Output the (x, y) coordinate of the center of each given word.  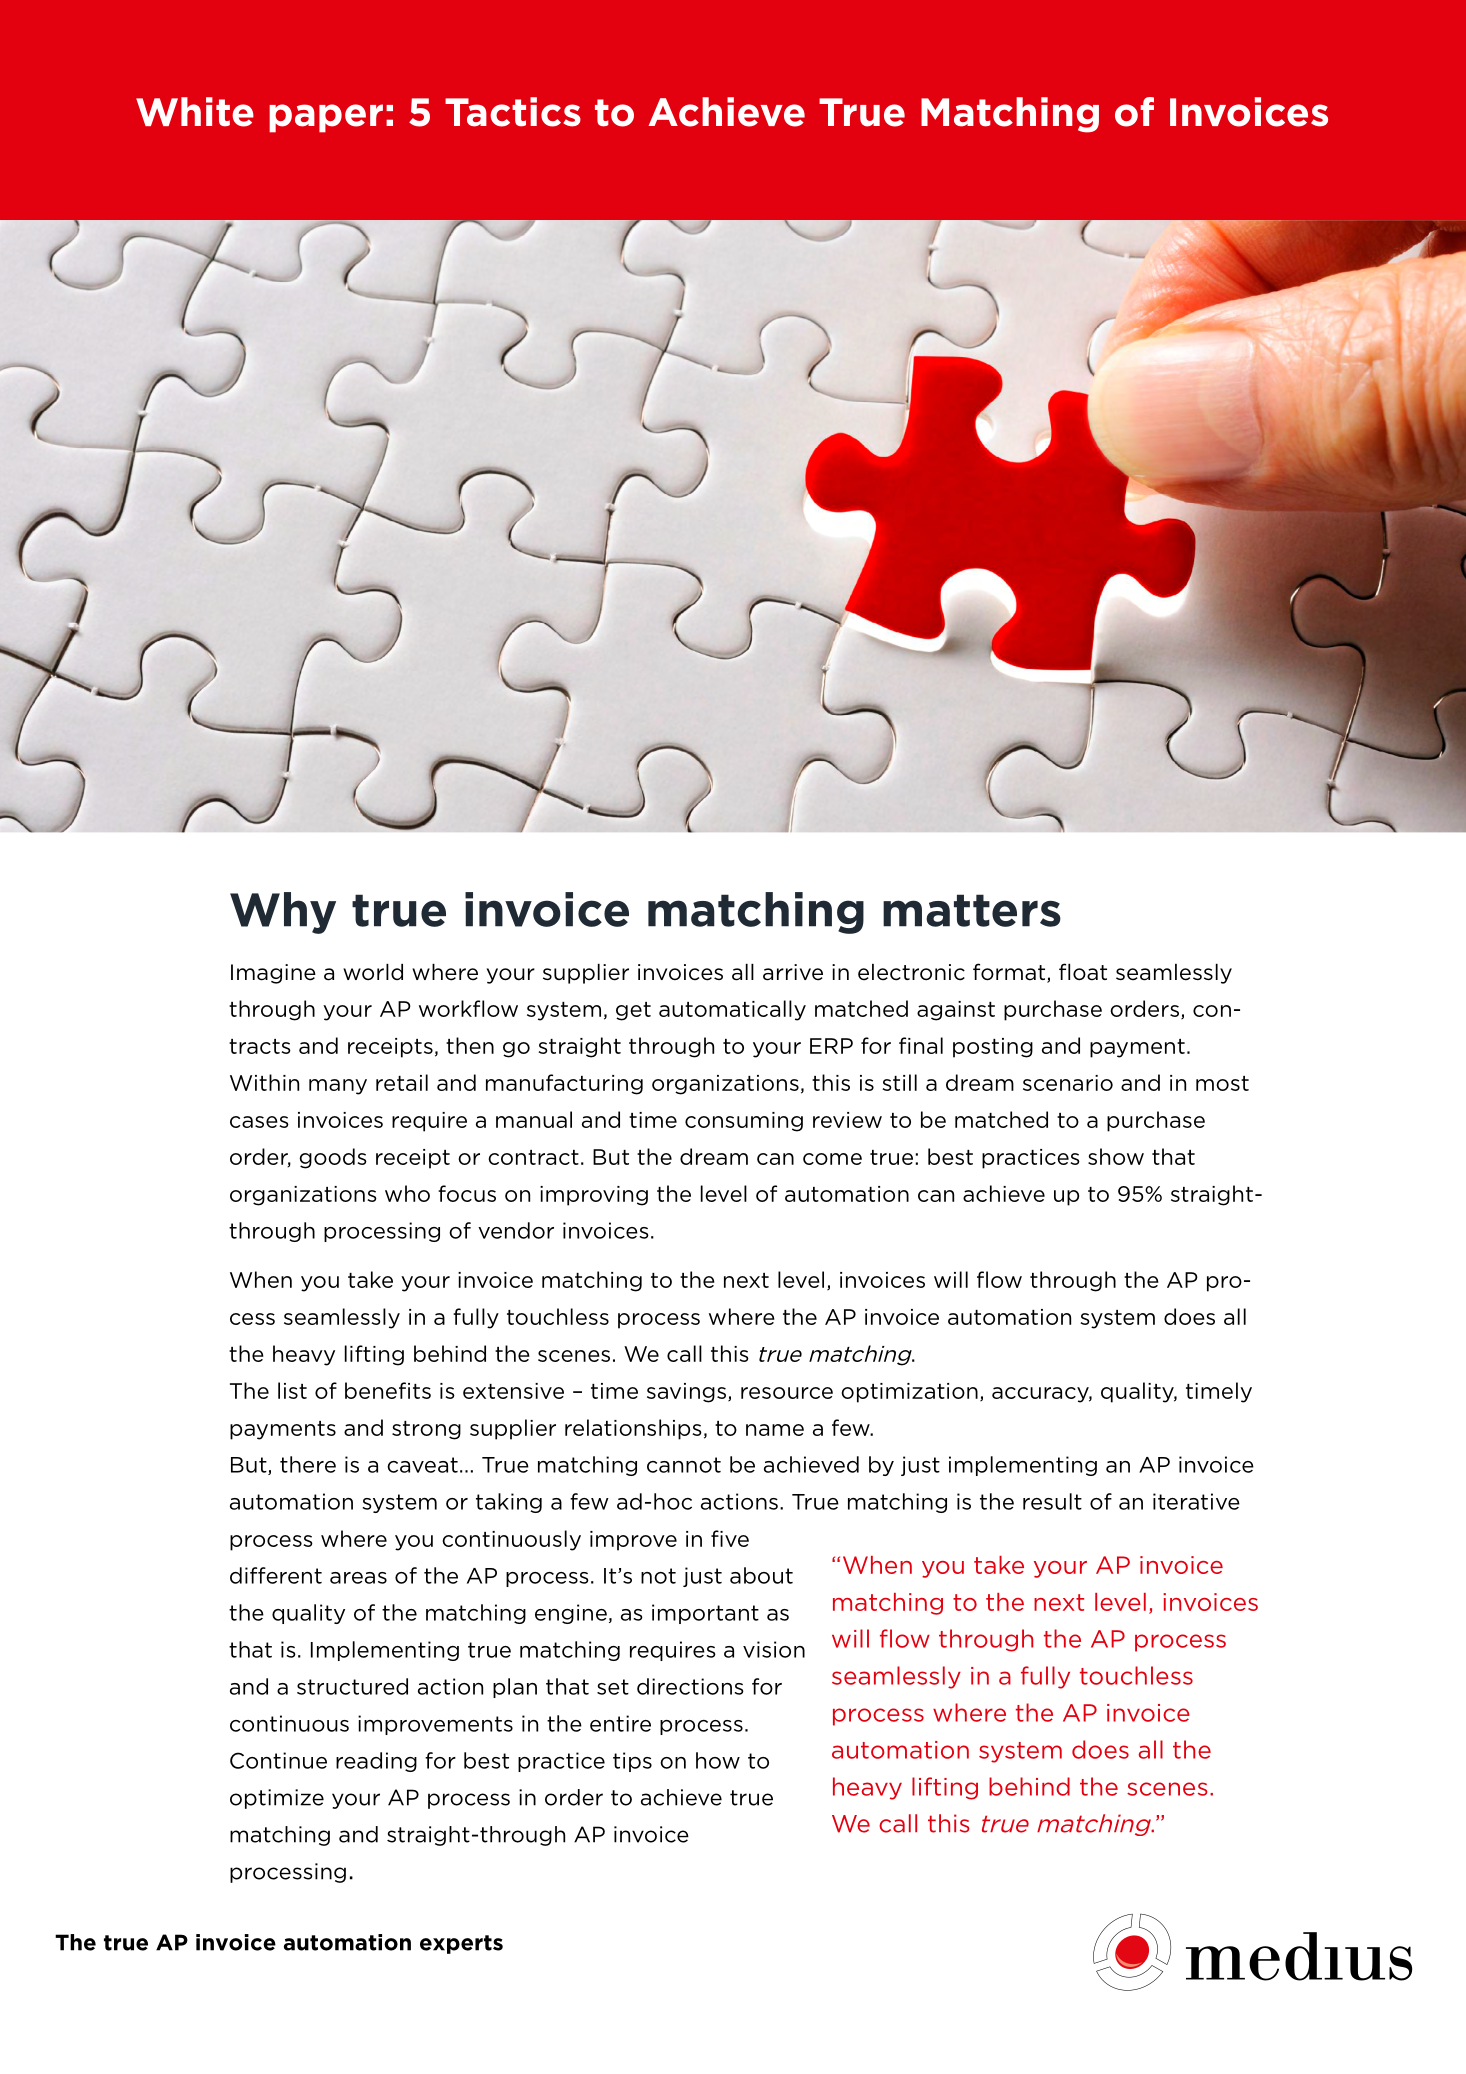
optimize (277, 1799)
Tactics (513, 112)
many (338, 1087)
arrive (793, 972)
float (1083, 972)
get (633, 1011)
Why (283, 913)
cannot (684, 1465)
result (1052, 1501)
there (308, 1464)
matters (972, 910)
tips (632, 1762)
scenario (1068, 1083)
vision (774, 1649)
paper (326, 118)
